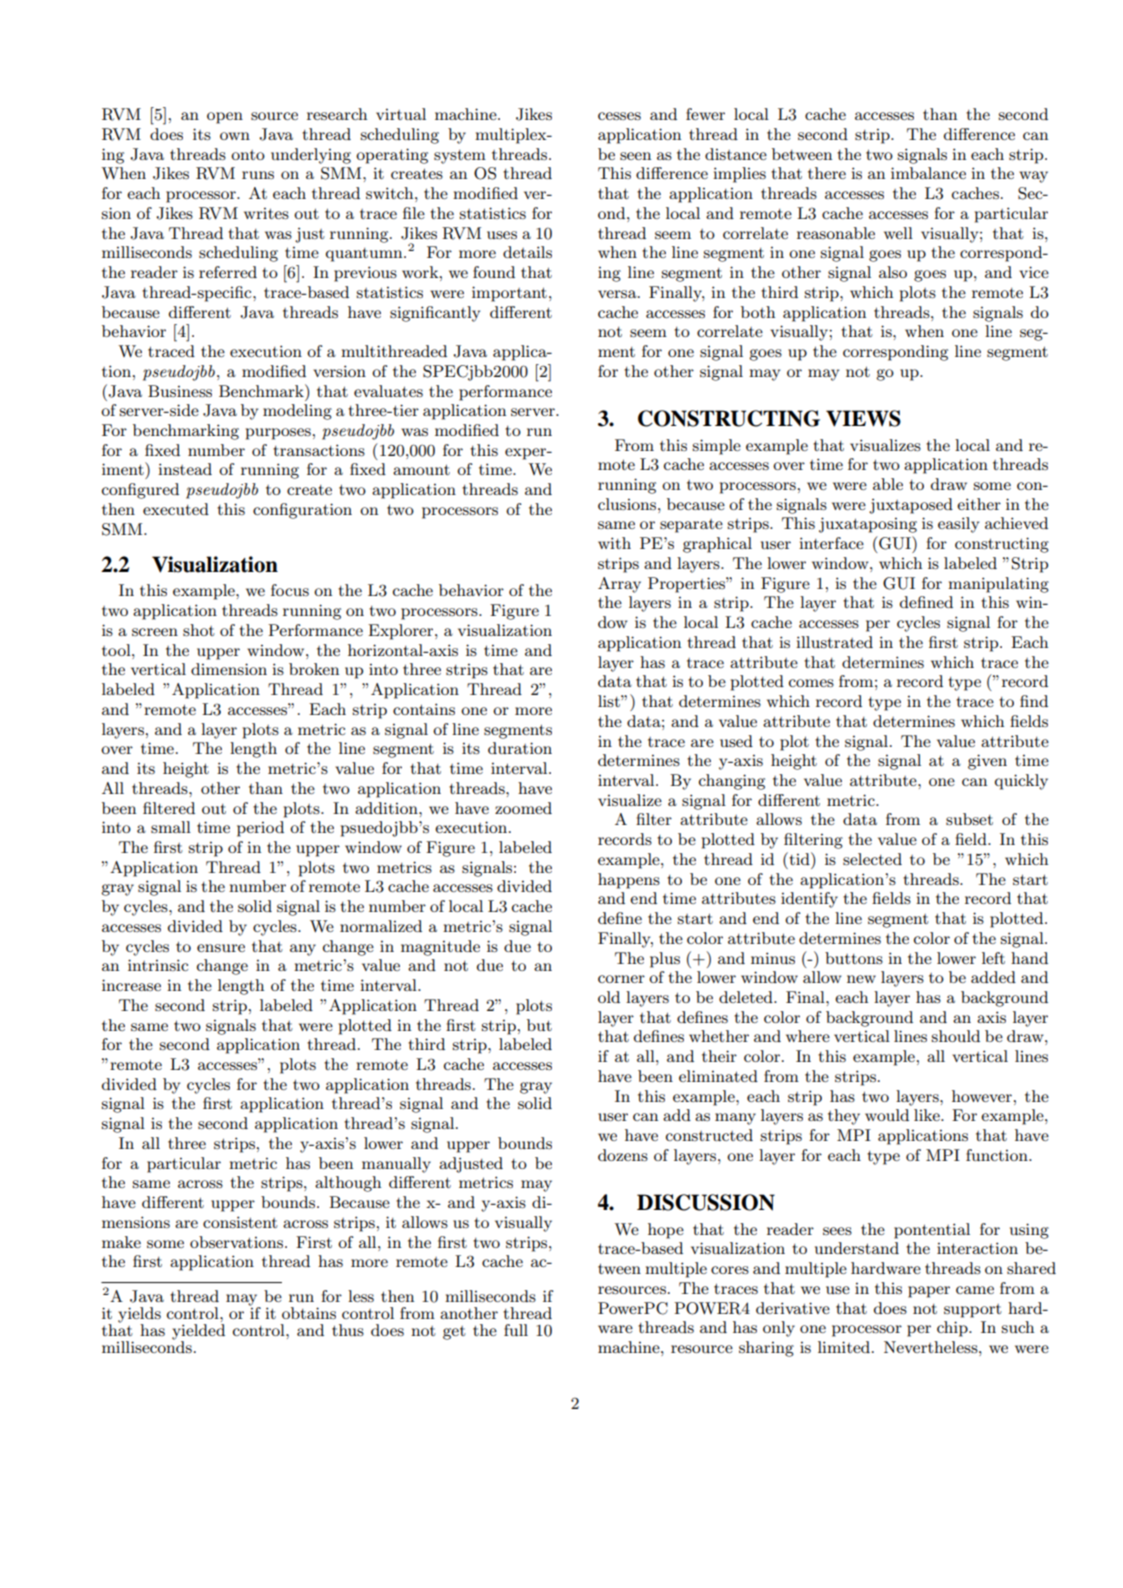 The image size is (1123, 1588). I want to click on seen, so click(635, 156).
